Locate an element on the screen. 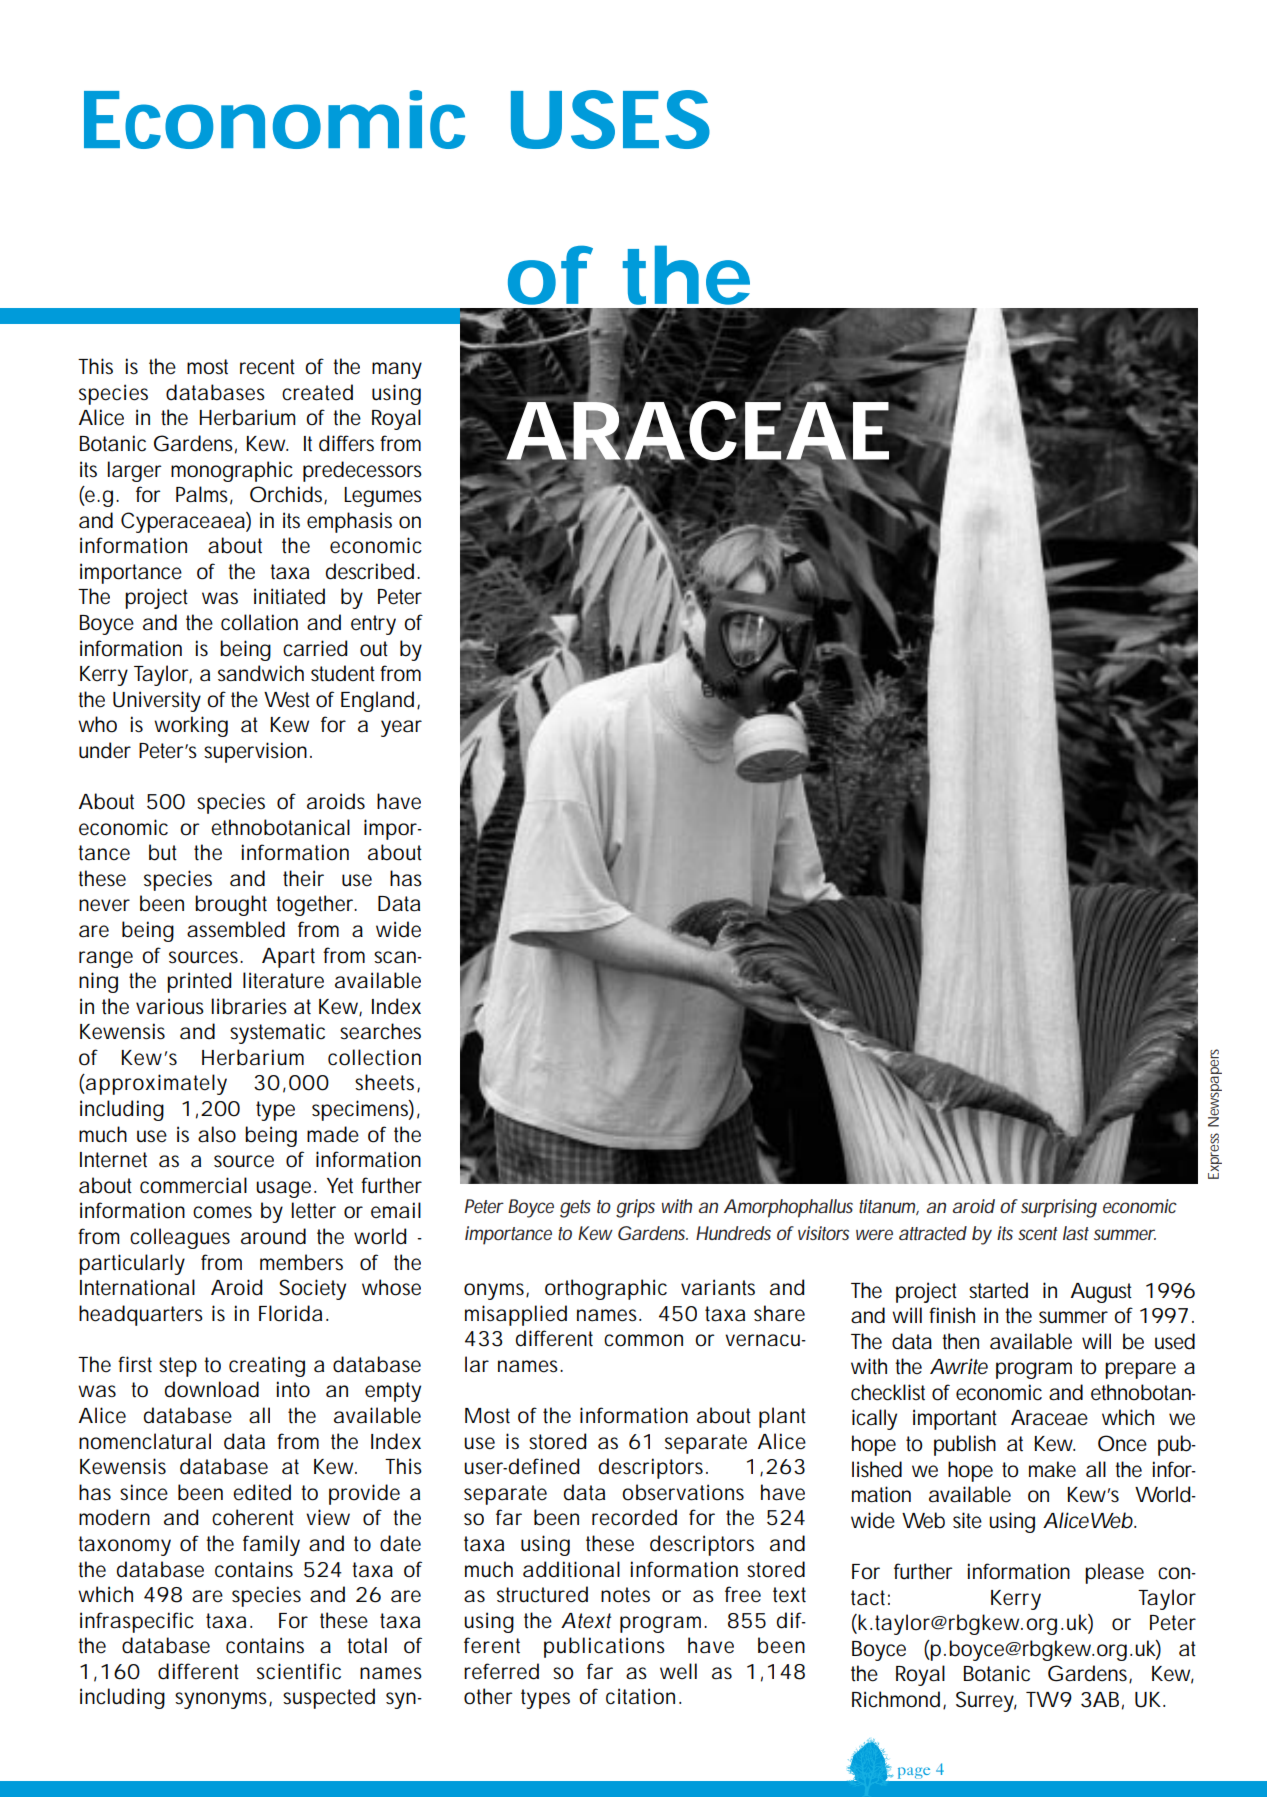 The width and height of the screenshot is (1267, 1797). scientific is located at coordinates (299, 1671).
